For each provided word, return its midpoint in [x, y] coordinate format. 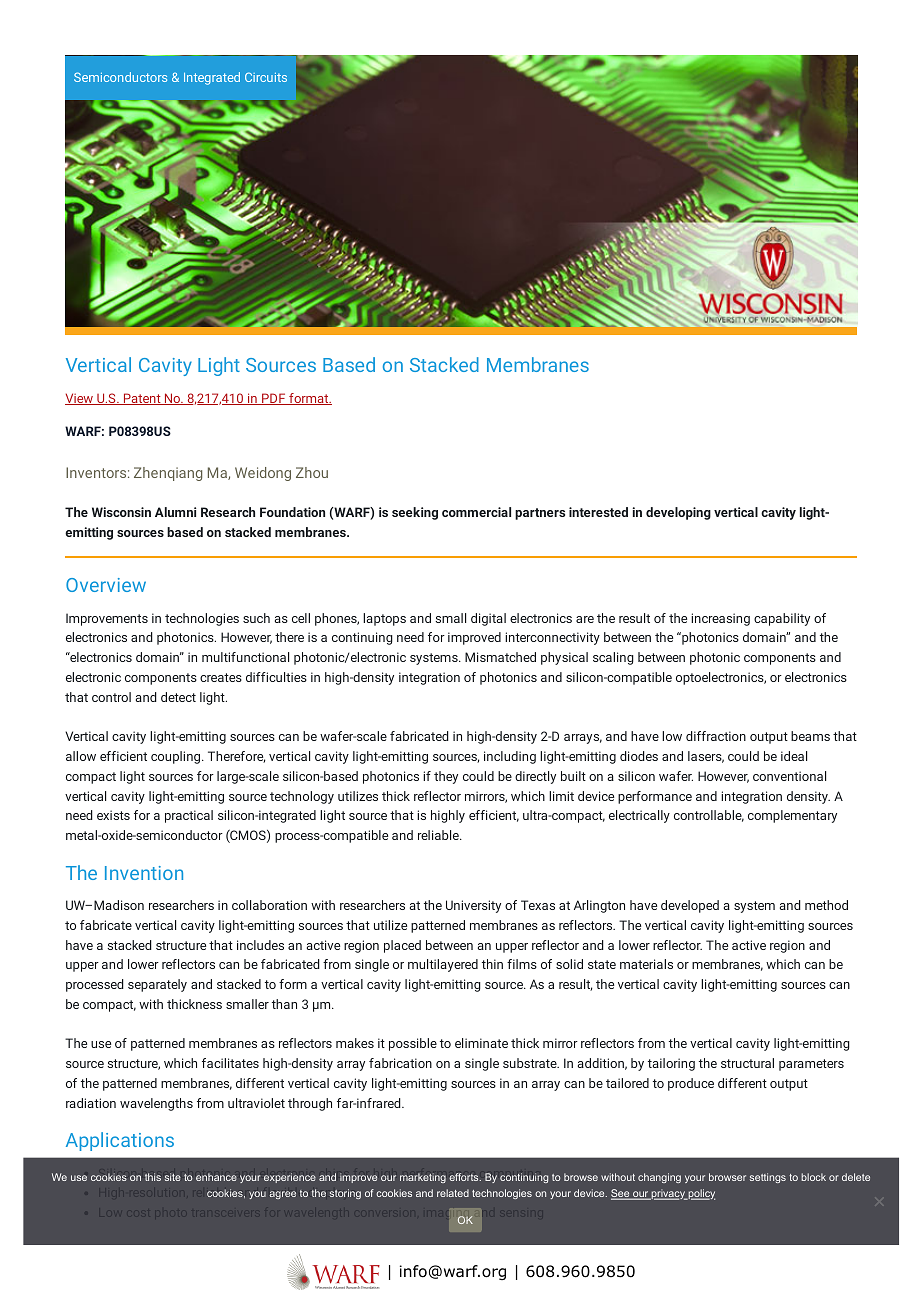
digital [488, 619]
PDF [274, 399]
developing [678, 513]
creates [221, 677]
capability [782, 619]
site [173, 1177]
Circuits [266, 77]
